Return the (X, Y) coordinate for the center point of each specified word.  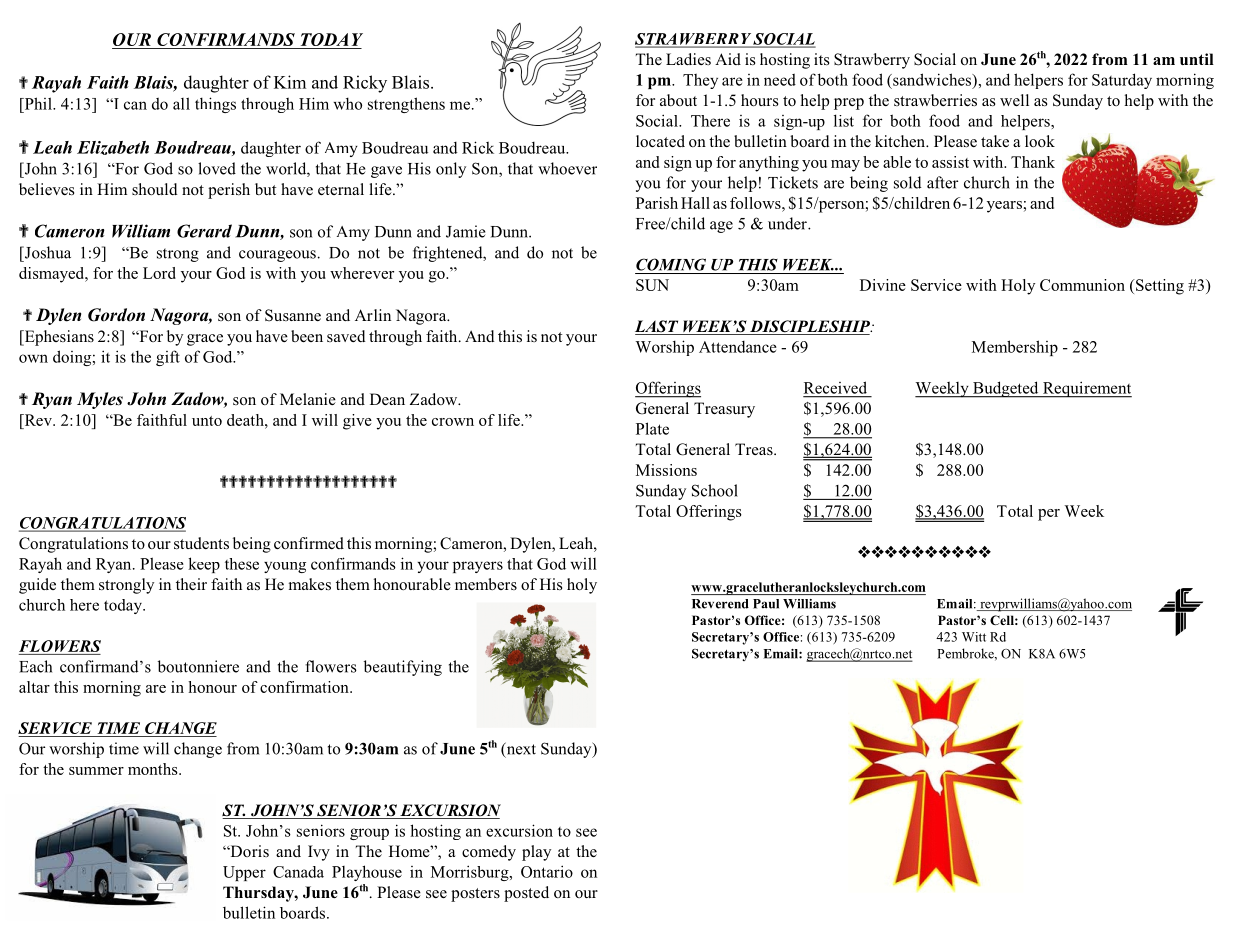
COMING (671, 264)
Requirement (1086, 389)
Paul (766, 604)
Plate (652, 428)
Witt (974, 637)
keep (204, 565)
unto (207, 421)
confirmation (305, 687)
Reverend (720, 604)
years (1004, 207)
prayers (478, 567)
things (215, 105)
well (1014, 100)
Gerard (204, 231)
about (678, 100)
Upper (244, 873)
